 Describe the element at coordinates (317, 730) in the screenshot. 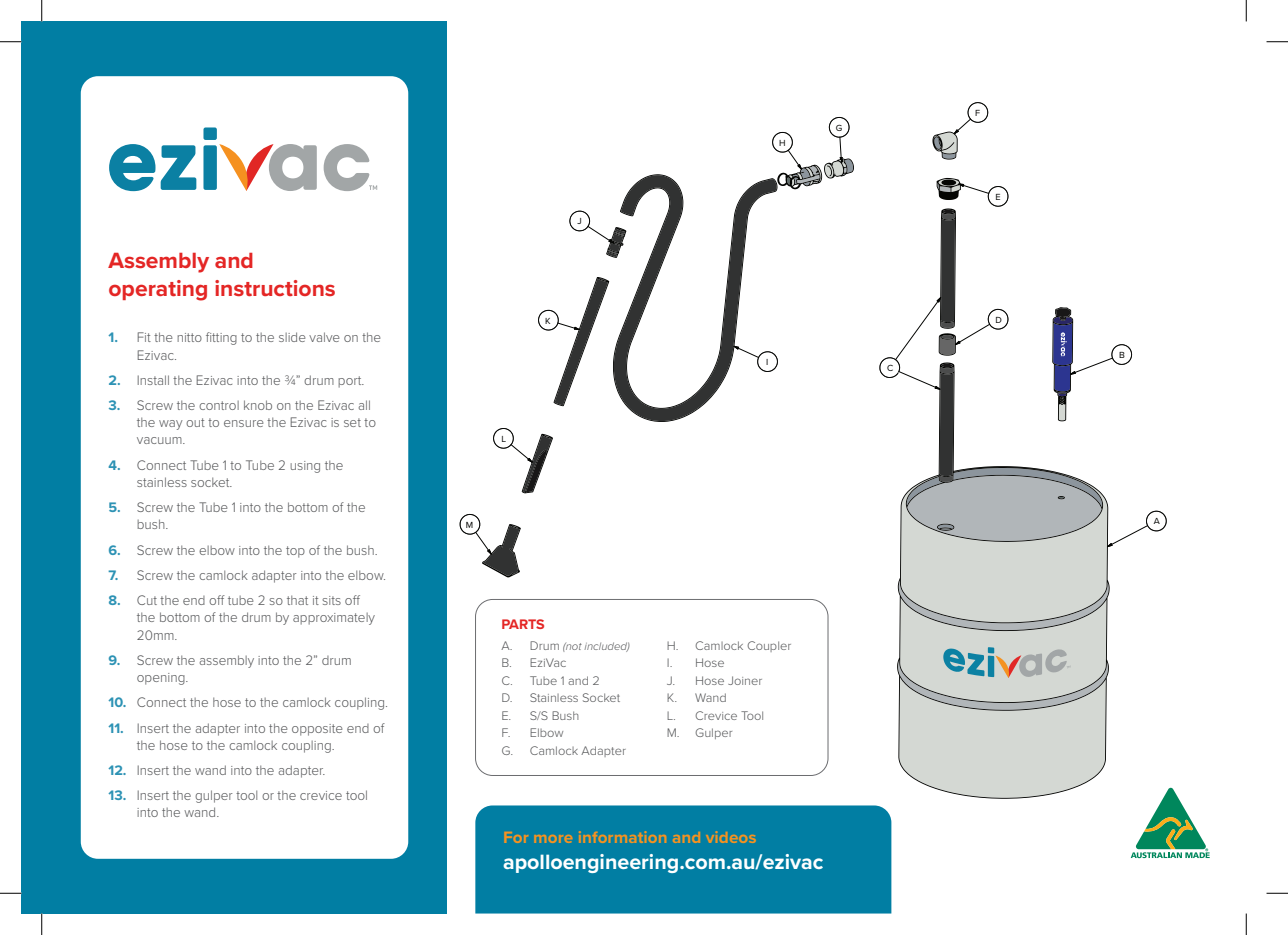

I see `opposite` at that location.
